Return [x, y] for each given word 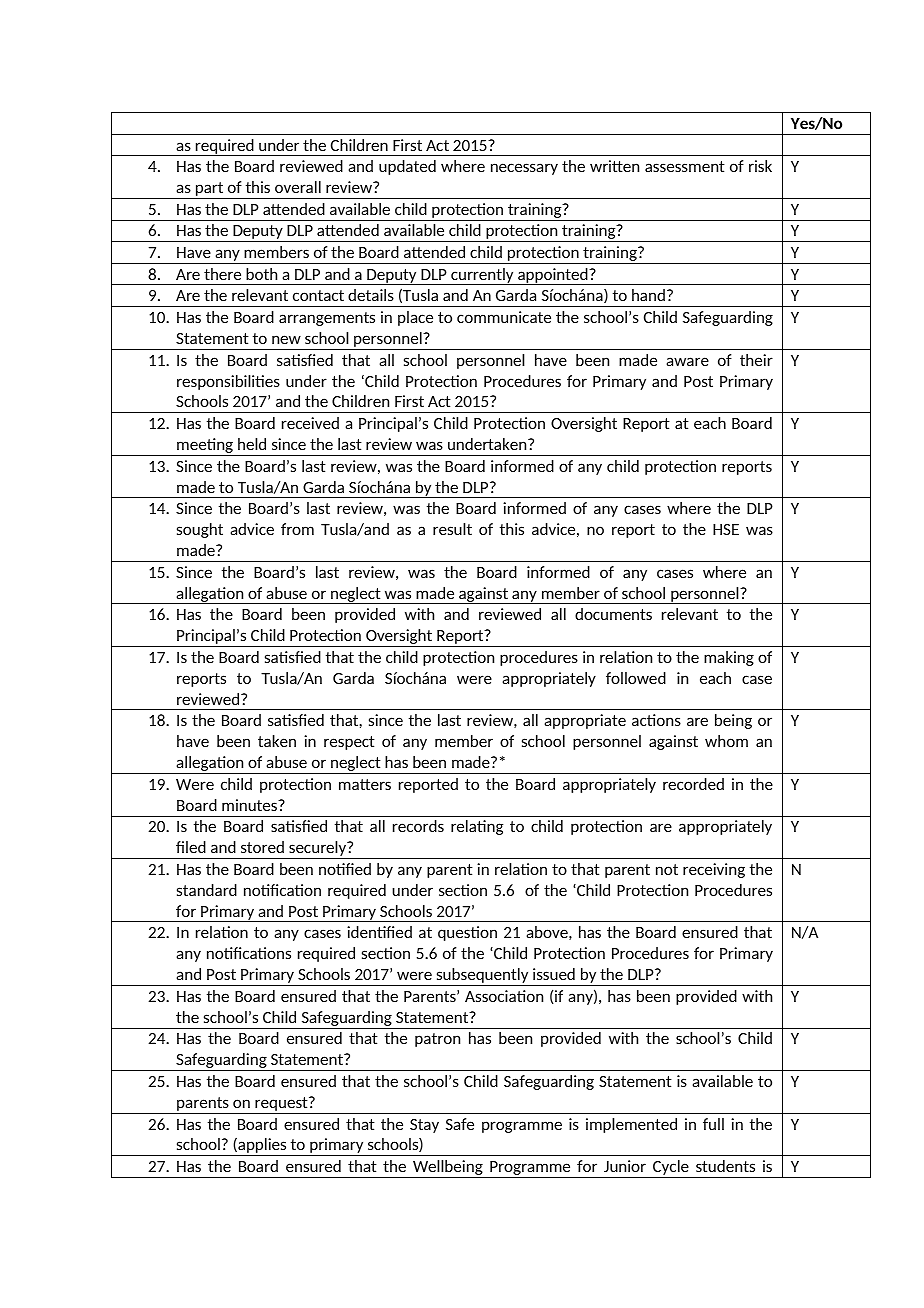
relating [477, 827]
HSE [726, 529]
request [281, 1105]
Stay [424, 1126]
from [297, 529]
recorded [693, 784]
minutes [251, 805]
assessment [685, 166]
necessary [524, 169]
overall [298, 187]
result [452, 529]
